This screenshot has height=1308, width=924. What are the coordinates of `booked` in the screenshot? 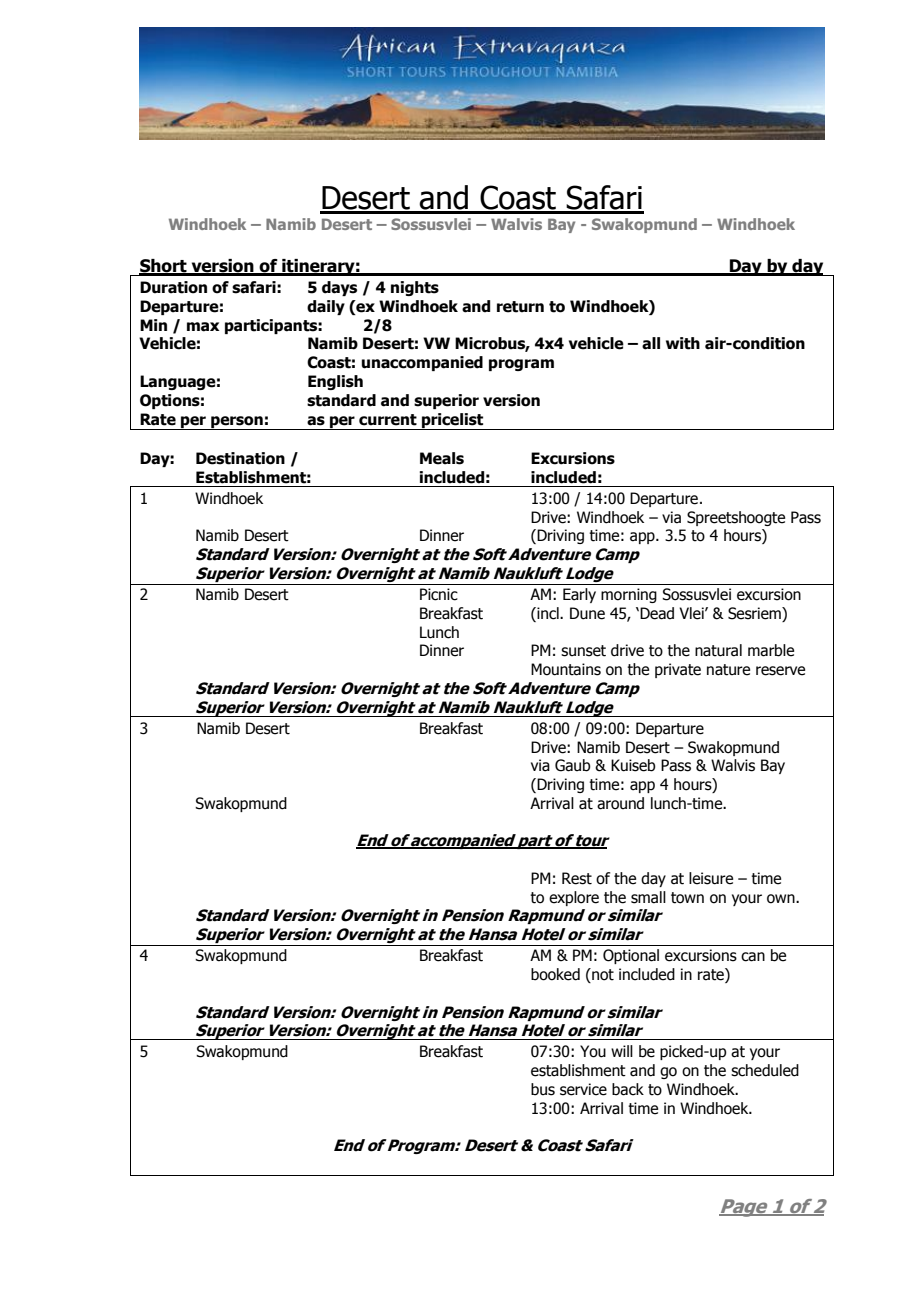 It's located at (555, 974).
